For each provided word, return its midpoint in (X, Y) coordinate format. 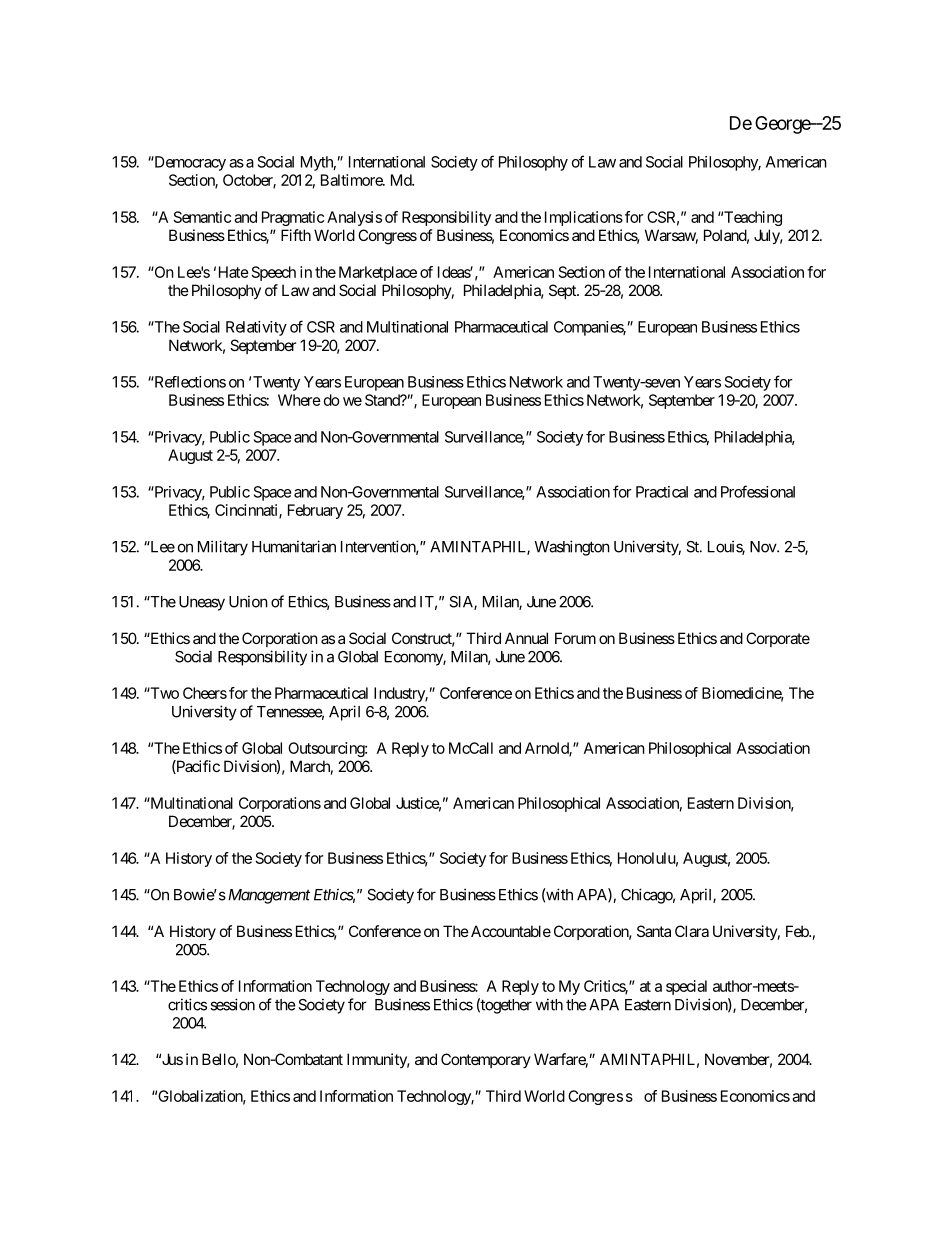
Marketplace (378, 273)
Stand (383, 400)
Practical (662, 492)
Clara (692, 931)
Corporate (778, 639)
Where (299, 400)
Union (248, 601)
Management (267, 896)
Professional (758, 491)
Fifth (296, 235)
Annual (526, 638)
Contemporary (486, 1060)
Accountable (511, 931)
